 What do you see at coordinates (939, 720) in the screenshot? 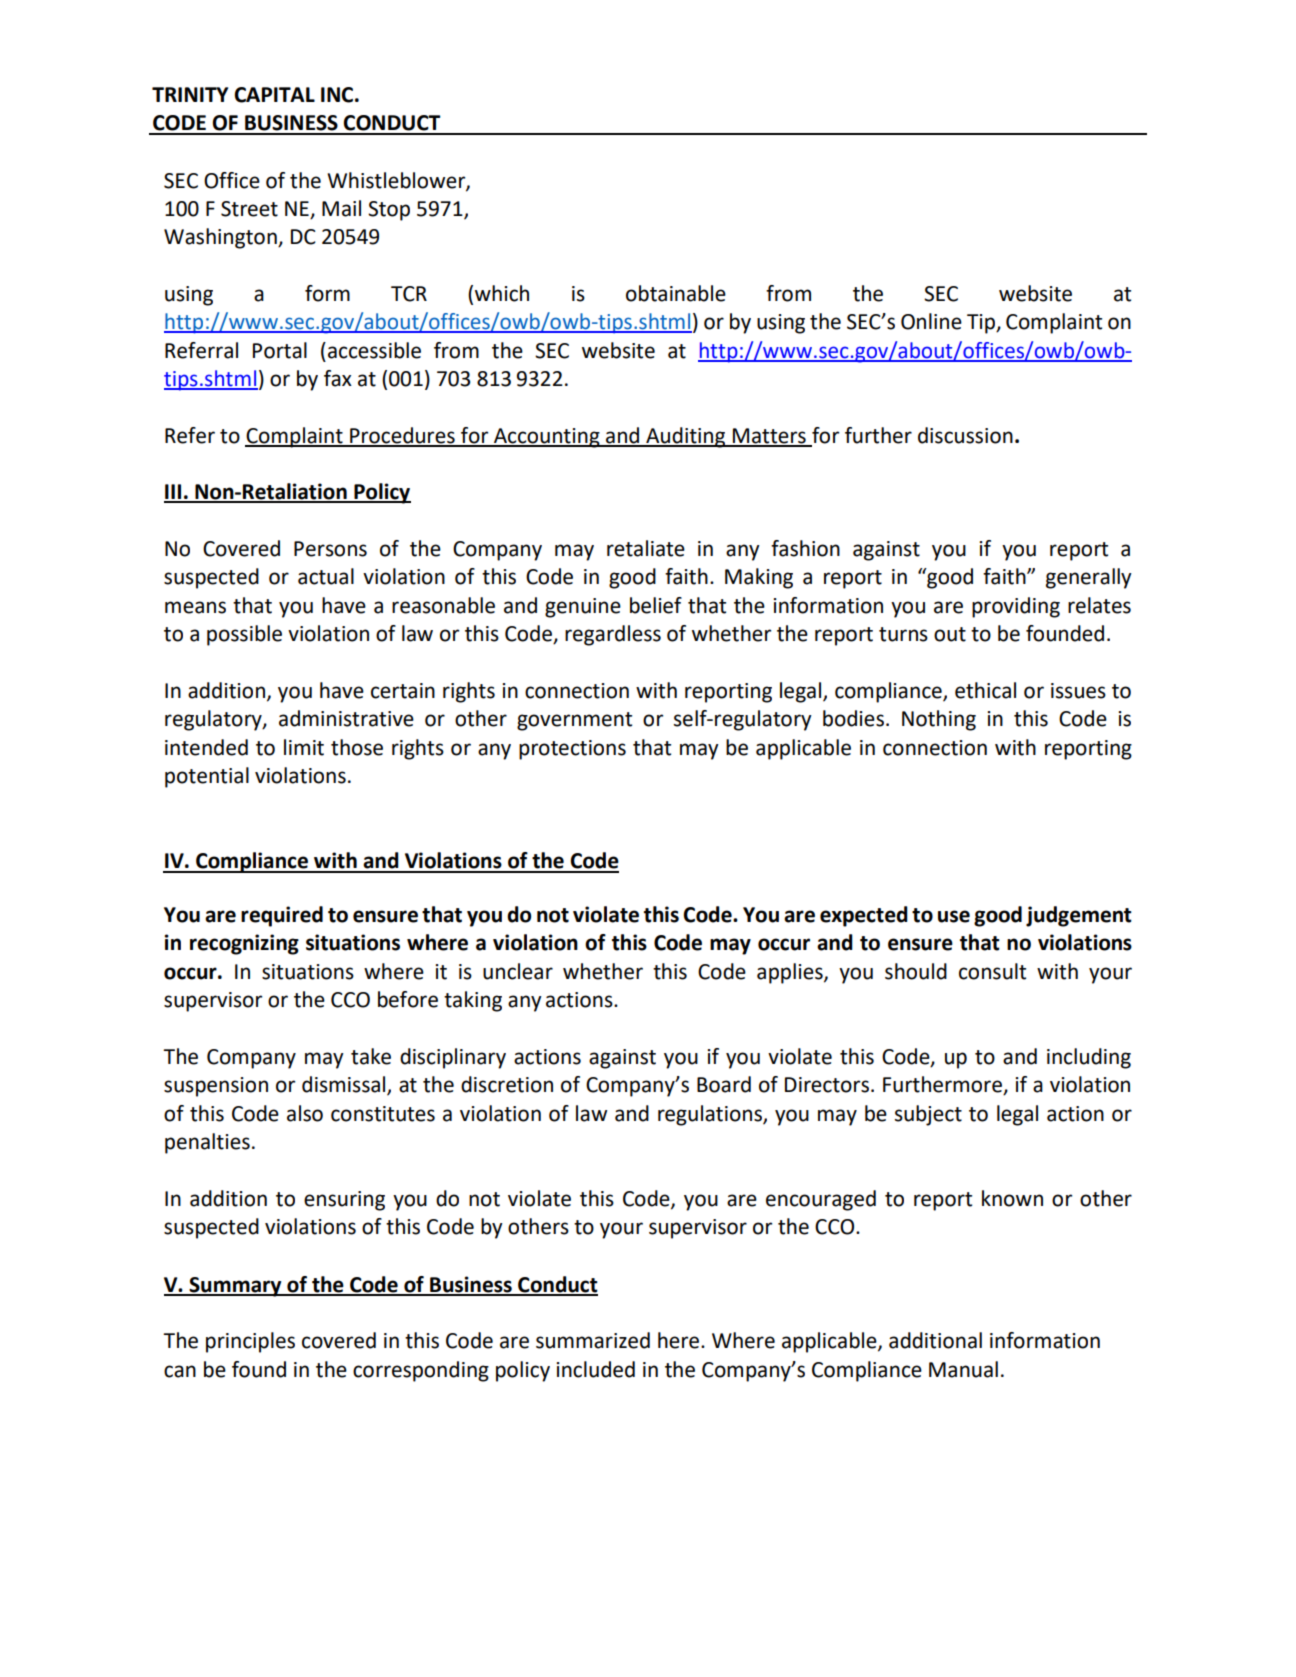
I see `Nothing` at bounding box center [939, 720].
